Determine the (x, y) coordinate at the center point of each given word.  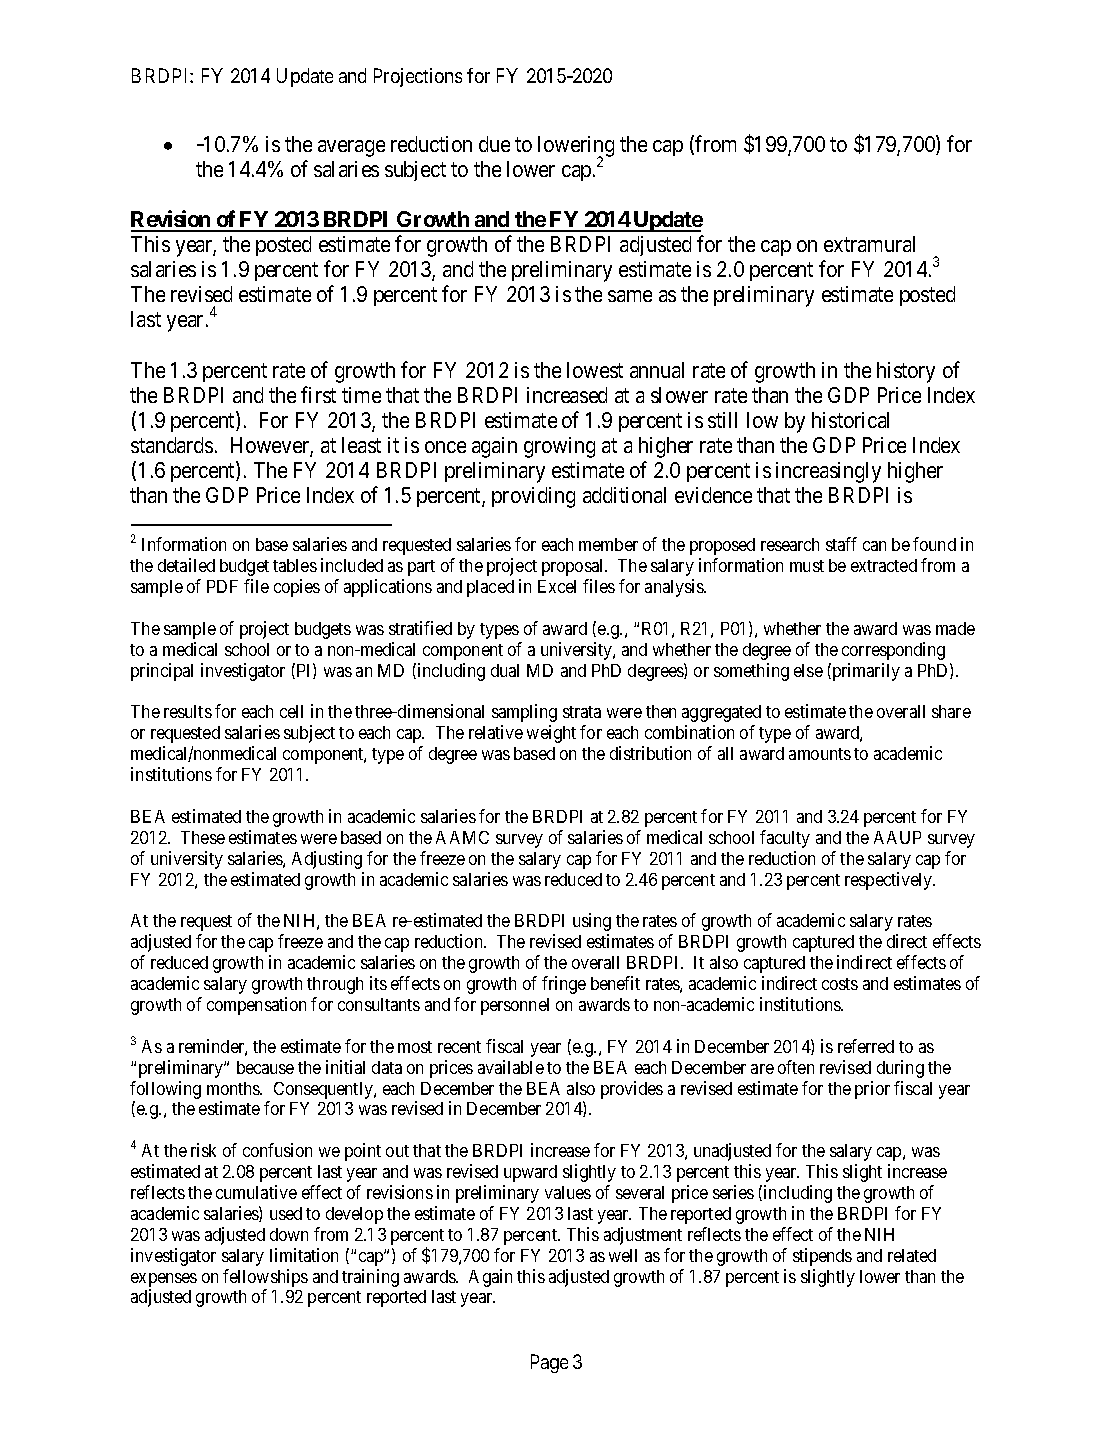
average (351, 148)
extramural (869, 244)
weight (551, 734)
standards (172, 445)
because (265, 1067)
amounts (820, 754)
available (511, 1067)
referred (866, 1046)
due (494, 144)
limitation (304, 1255)
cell (291, 711)
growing (559, 447)
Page (549, 1363)
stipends (822, 1257)
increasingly (828, 472)
